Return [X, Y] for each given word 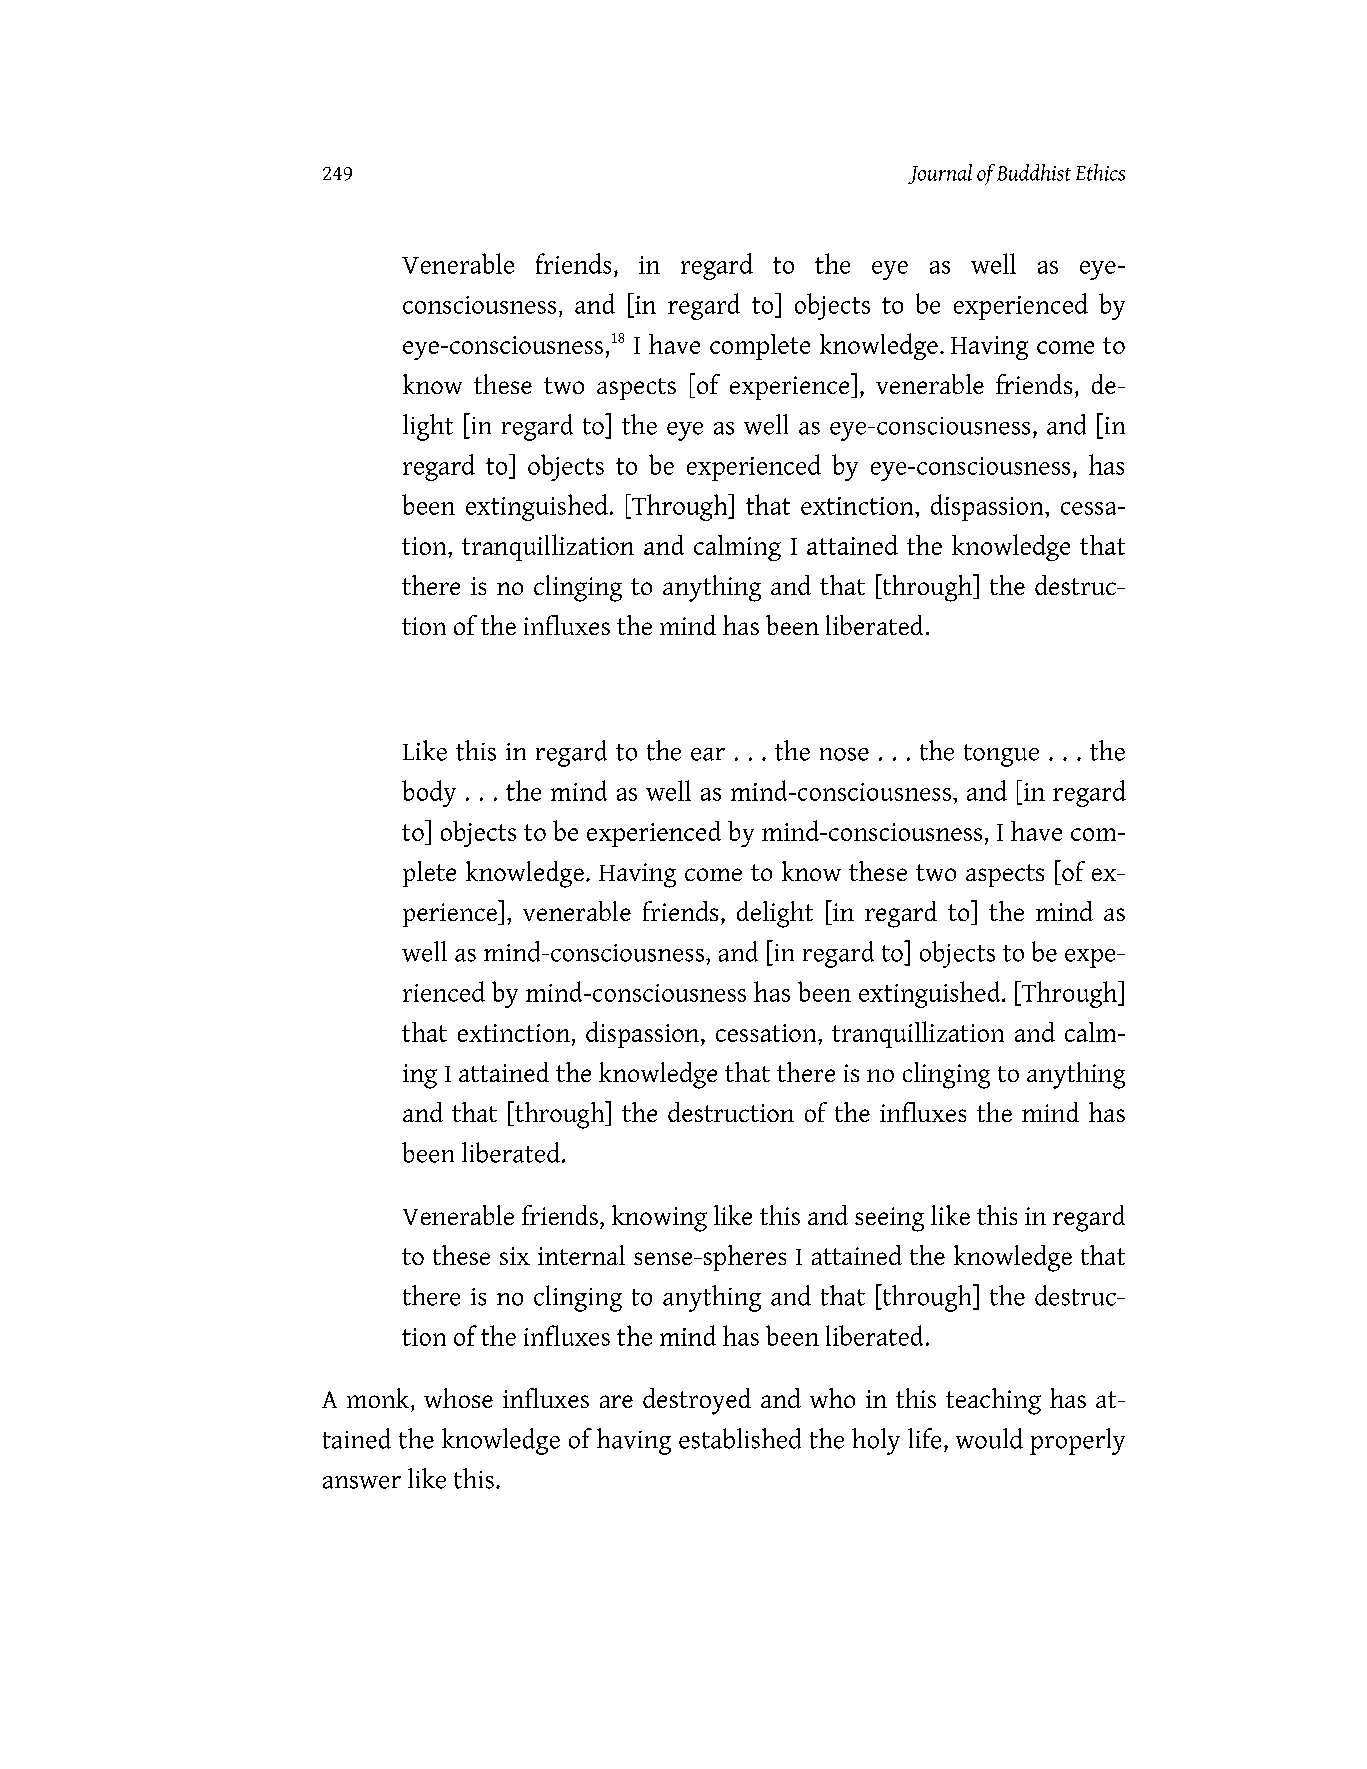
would [989, 1438]
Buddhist [1034, 172]
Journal [940, 174]
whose [458, 1398]
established [740, 1438]
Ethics [1100, 172]
